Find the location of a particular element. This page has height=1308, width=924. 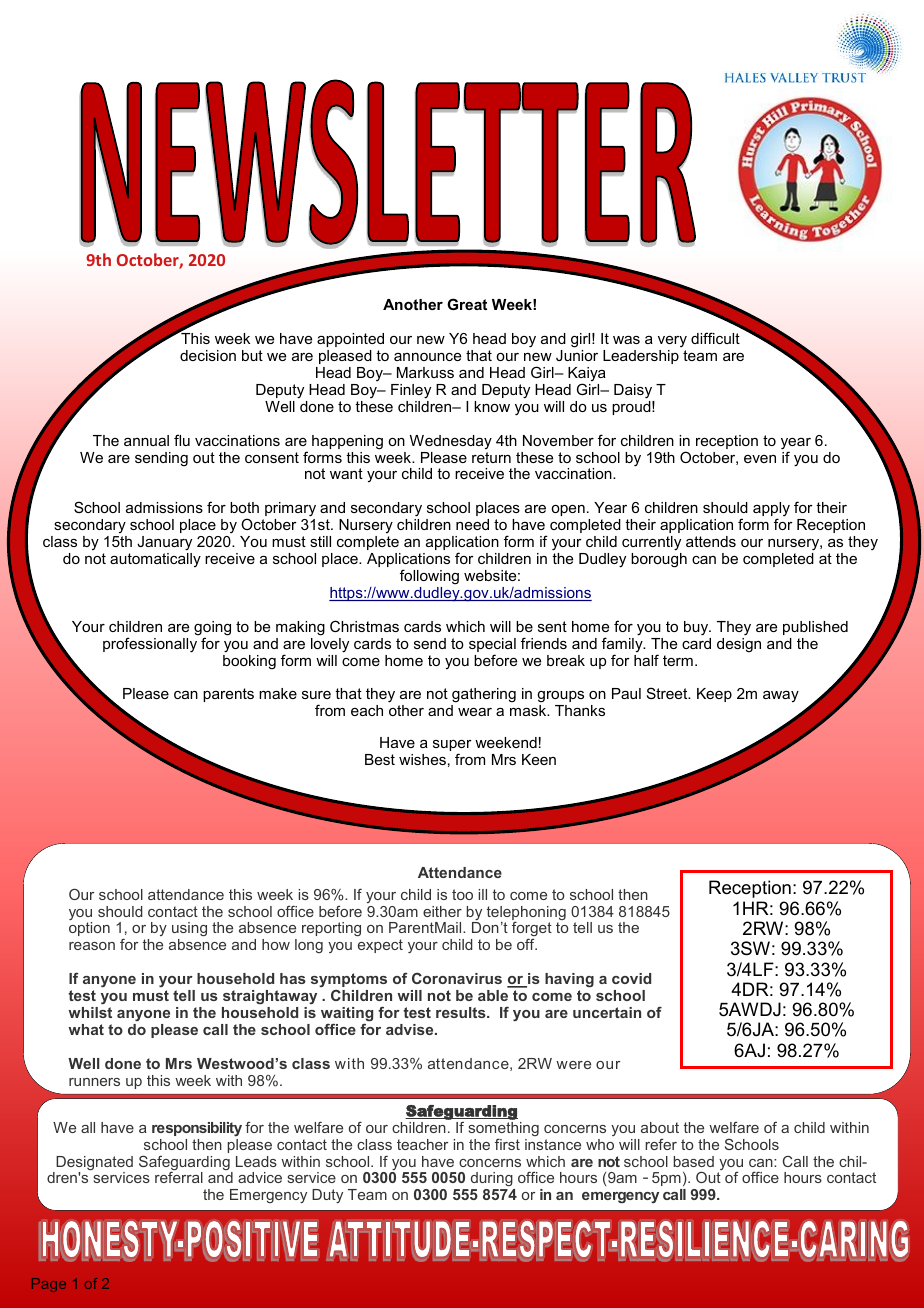

decision is located at coordinates (208, 355).
